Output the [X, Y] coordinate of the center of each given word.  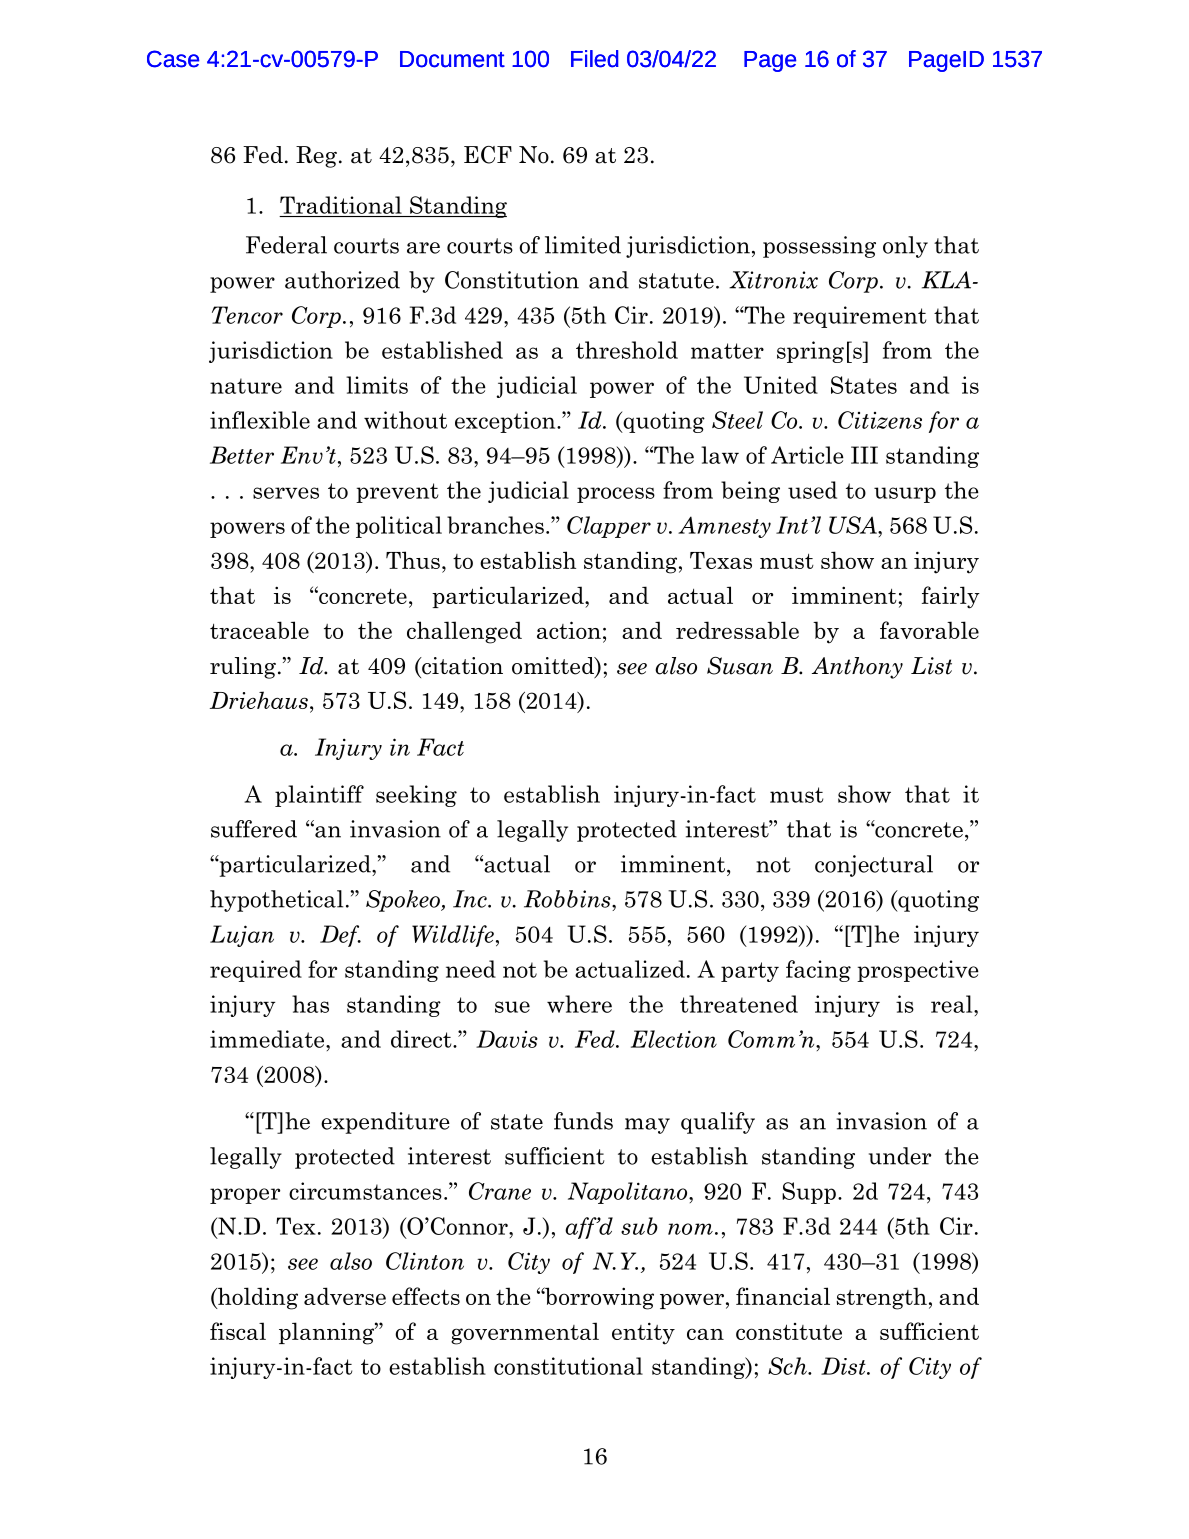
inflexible [260, 420]
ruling [243, 668]
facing [818, 971]
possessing [819, 247]
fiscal [238, 1331]
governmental [525, 1333]
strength [882, 1298]
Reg [316, 157]
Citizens [880, 420]
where [579, 1004]
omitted [554, 667]
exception [506, 422]
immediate [268, 1039]
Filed [595, 59]
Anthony [857, 668]
